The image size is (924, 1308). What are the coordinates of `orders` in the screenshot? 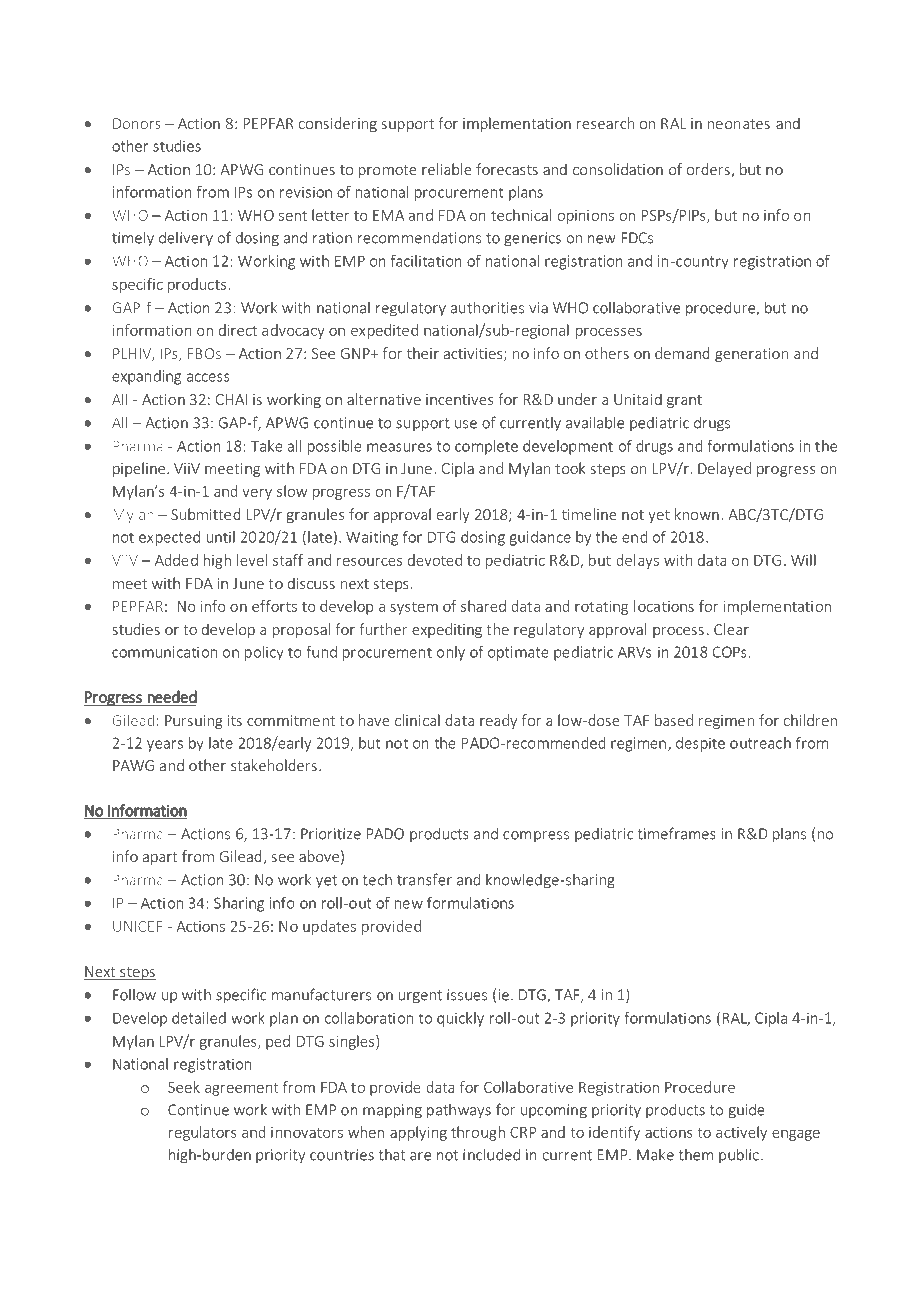 It's located at (708, 169).
